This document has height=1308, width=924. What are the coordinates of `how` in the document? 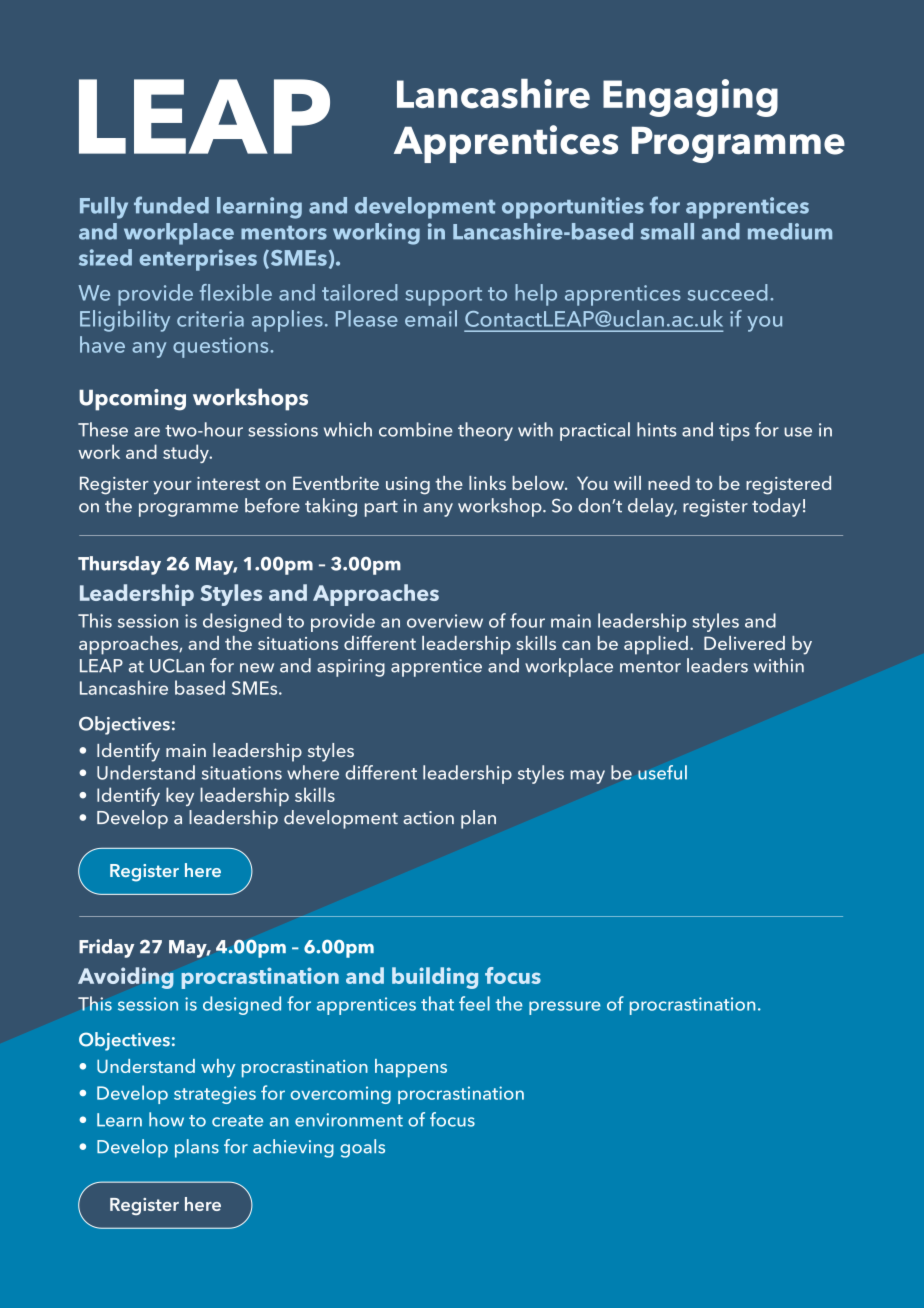 It's located at (166, 1119).
